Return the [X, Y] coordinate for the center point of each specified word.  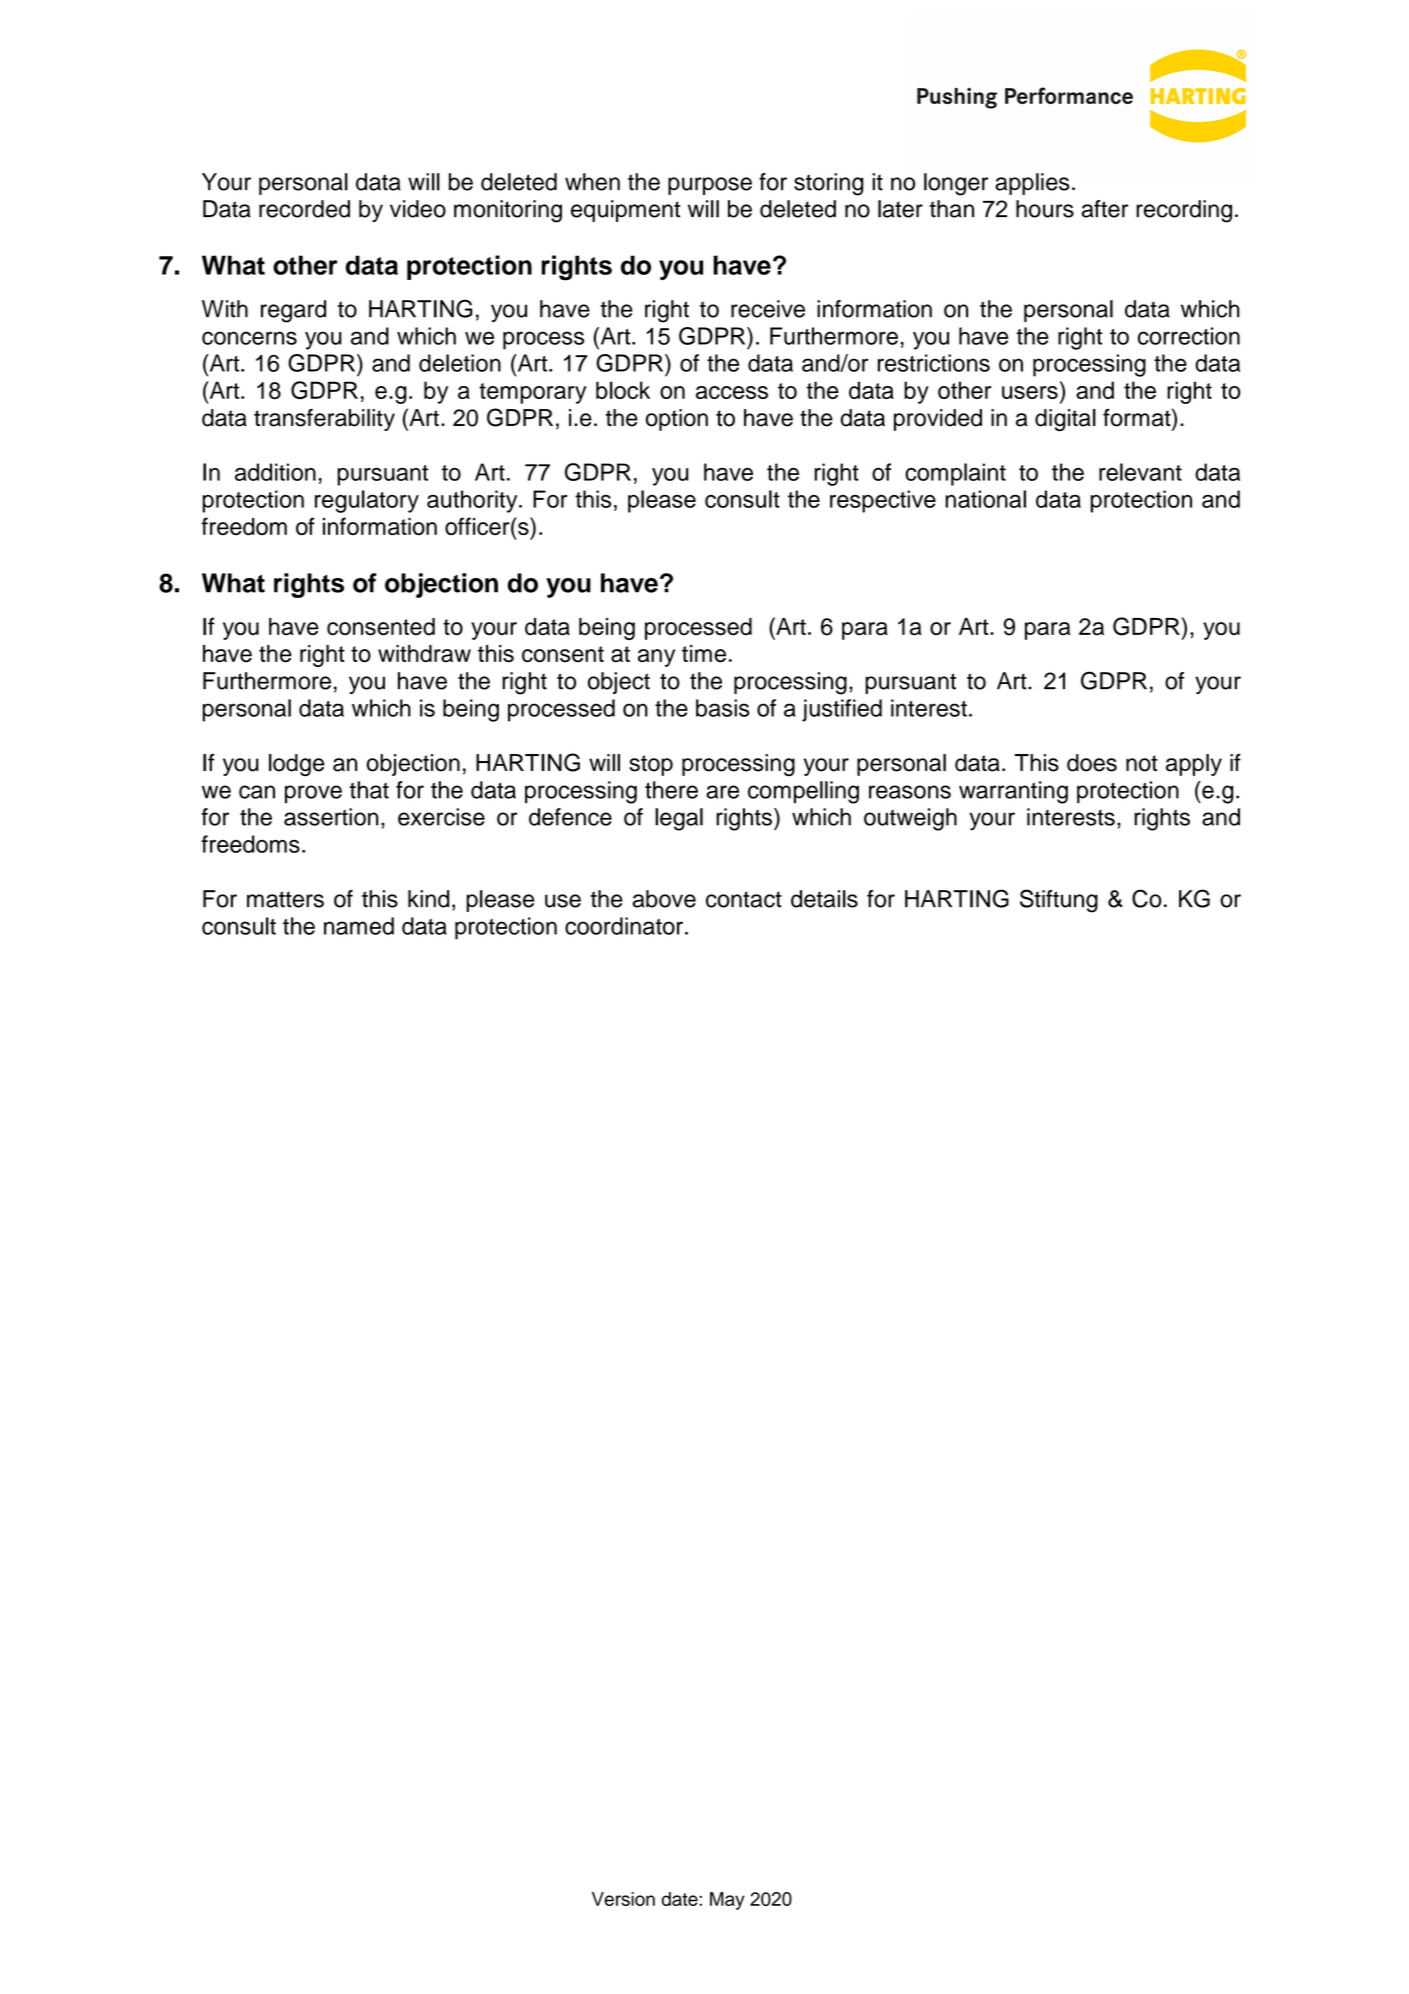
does [1092, 763]
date [680, 1899]
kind [428, 899]
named [359, 926]
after [1105, 209]
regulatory [367, 501]
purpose [710, 186]
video [418, 209]
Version [623, 1899]
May [727, 1901]
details [824, 899]
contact [744, 899]
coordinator [624, 926]
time [704, 654]
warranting [1013, 792]
